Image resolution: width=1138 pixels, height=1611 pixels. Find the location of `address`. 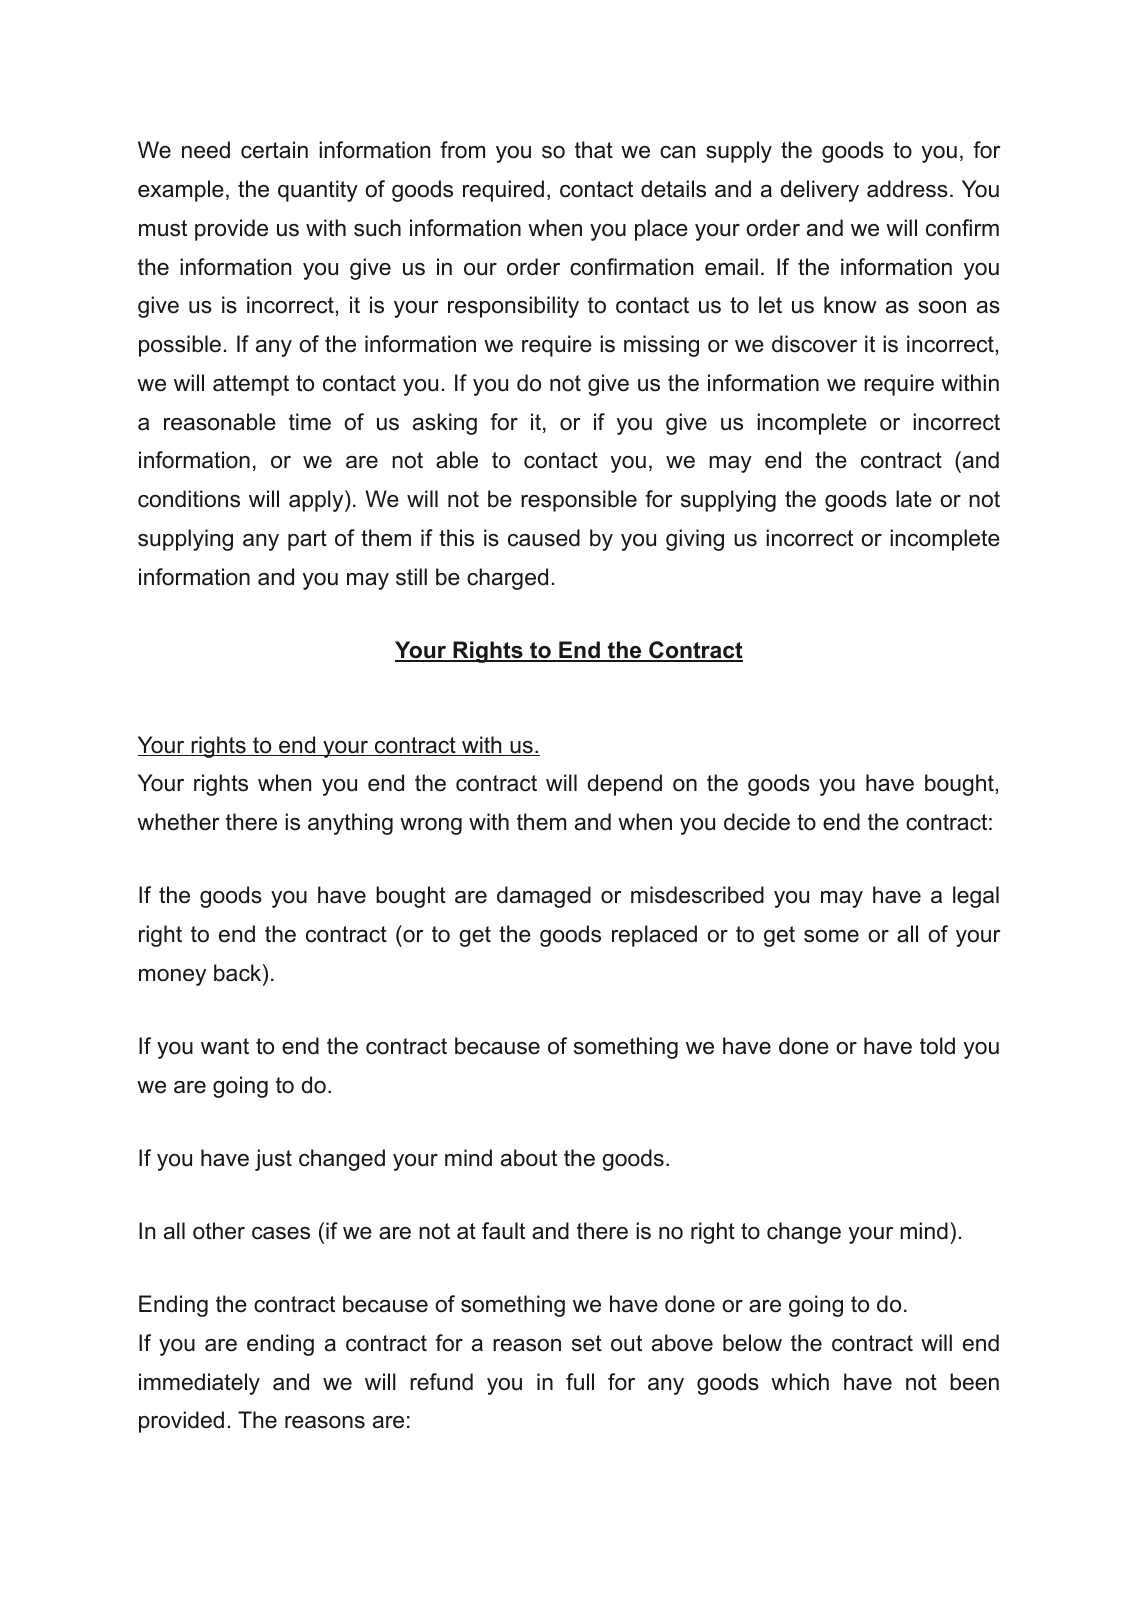

address is located at coordinates (907, 189).
